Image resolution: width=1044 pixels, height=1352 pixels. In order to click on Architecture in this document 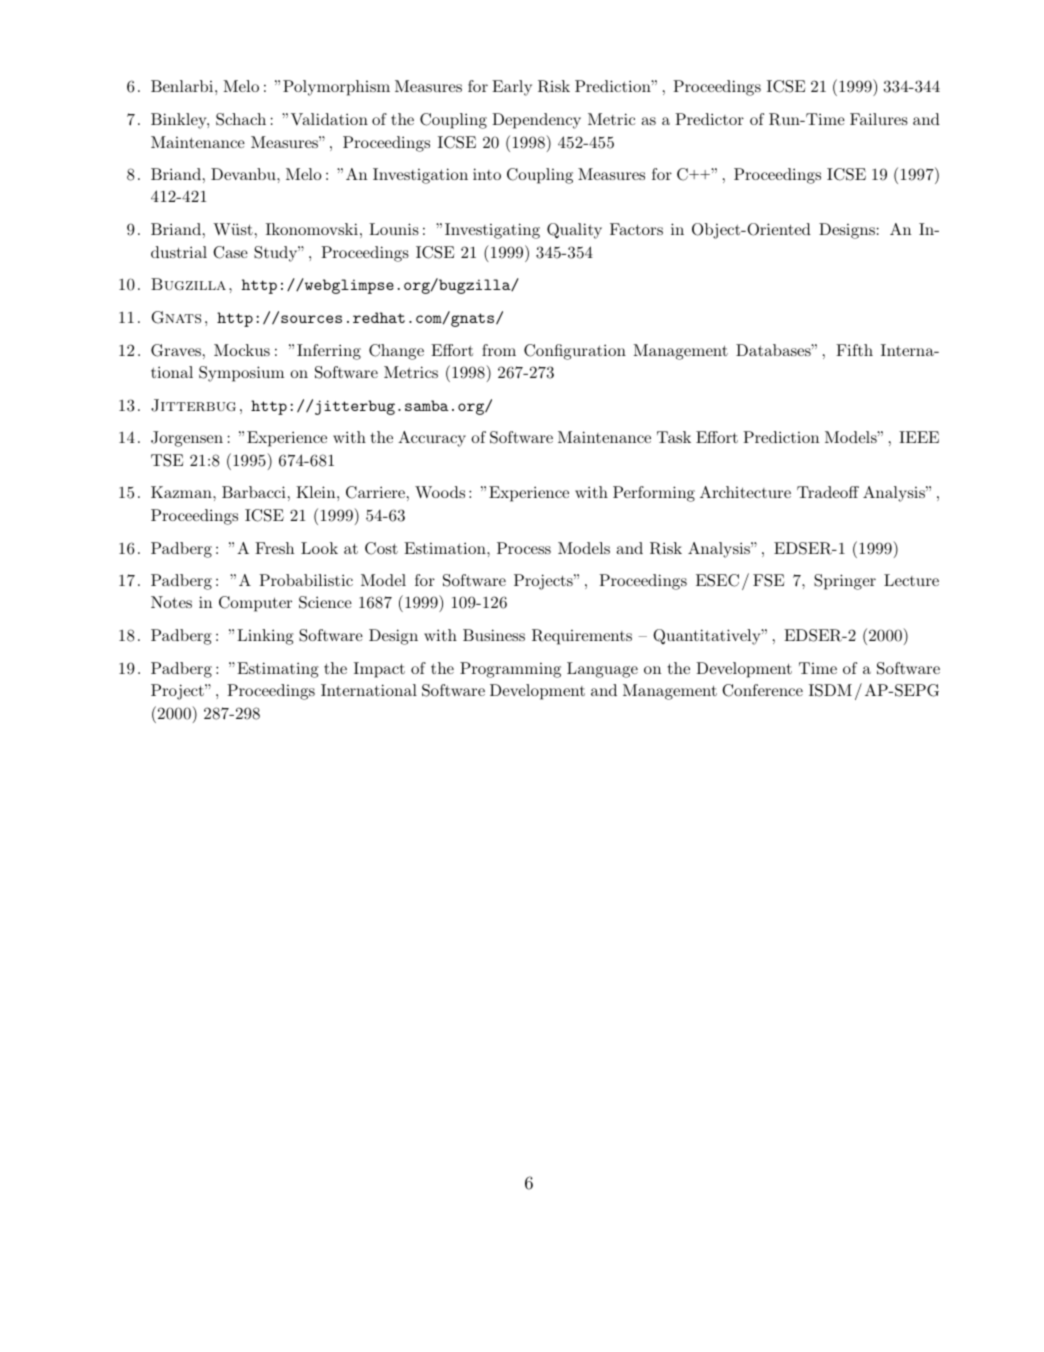, I will do `click(745, 492)`.
